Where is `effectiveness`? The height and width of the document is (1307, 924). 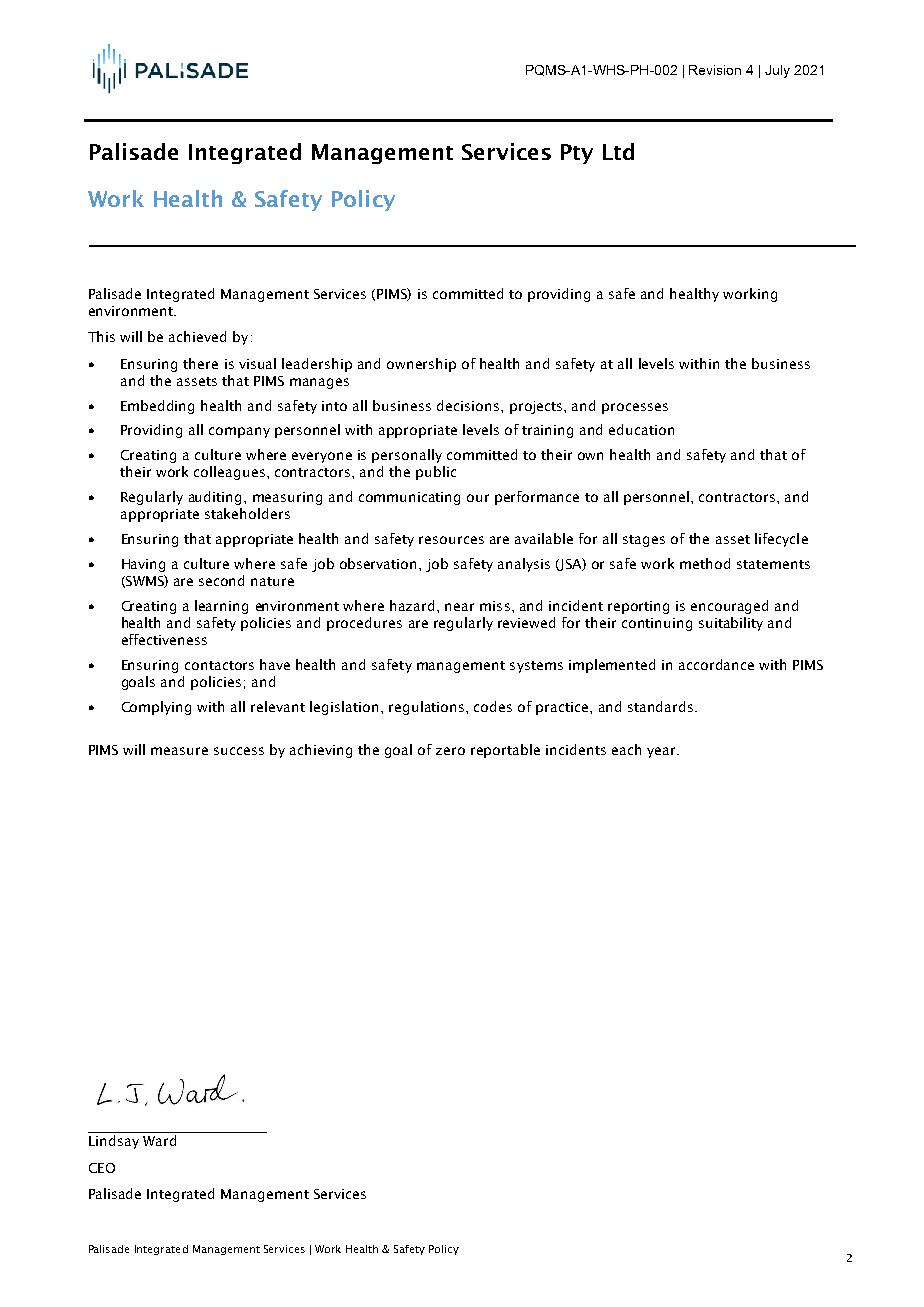 effectiveness is located at coordinates (164, 639).
